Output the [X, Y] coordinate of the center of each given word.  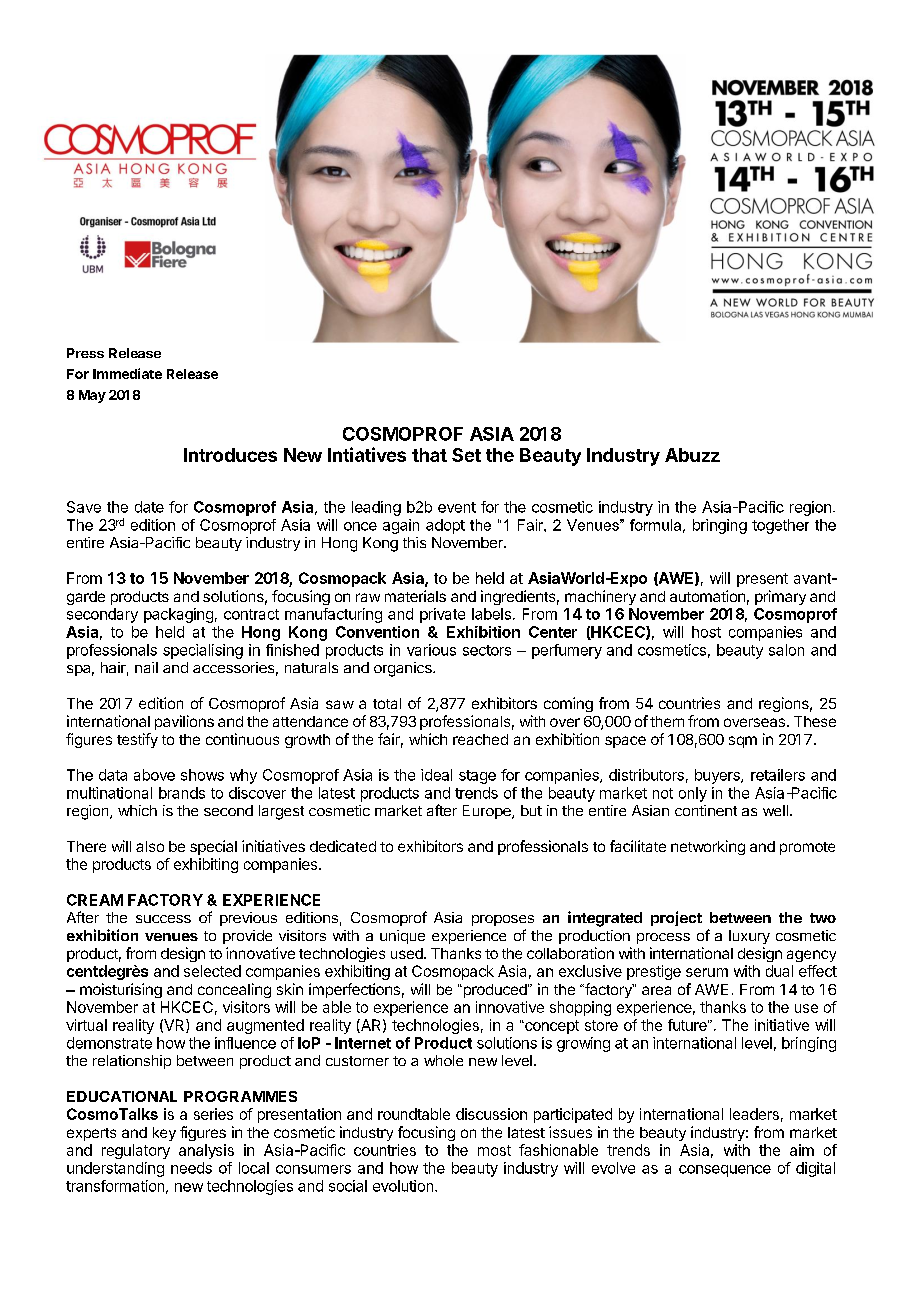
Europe [488, 812]
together [780, 526]
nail [146, 667]
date [149, 507]
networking [708, 847]
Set [466, 455]
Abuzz [692, 455]
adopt [445, 526]
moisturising [121, 990]
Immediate [127, 373]
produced [495, 991]
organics [404, 669]
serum [707, 972]
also [150, 846]
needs [191, 1168]
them [667, 721]
